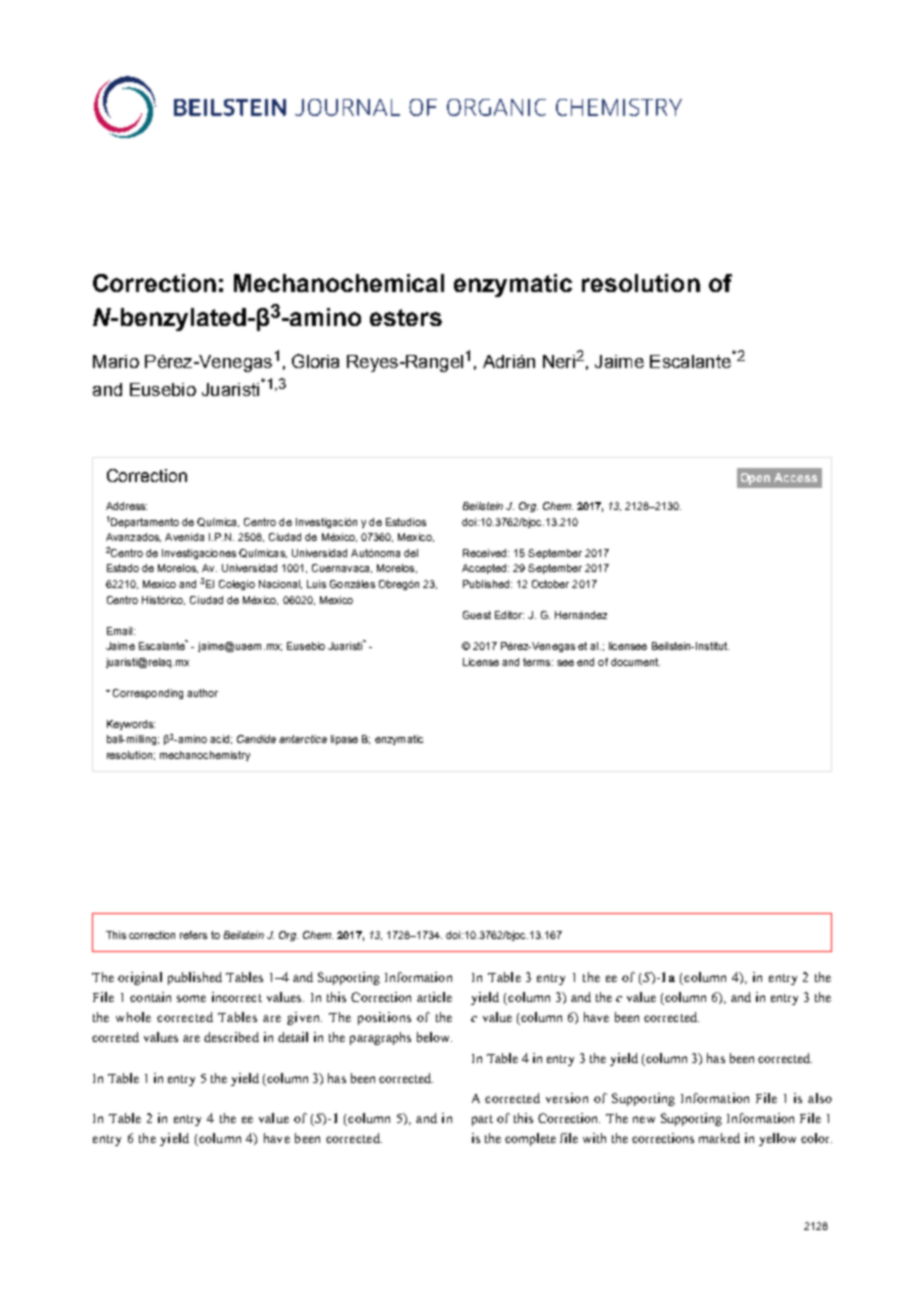 This screenshot has height=1308, width=924. I want to click on Access, so click(795, 477).
